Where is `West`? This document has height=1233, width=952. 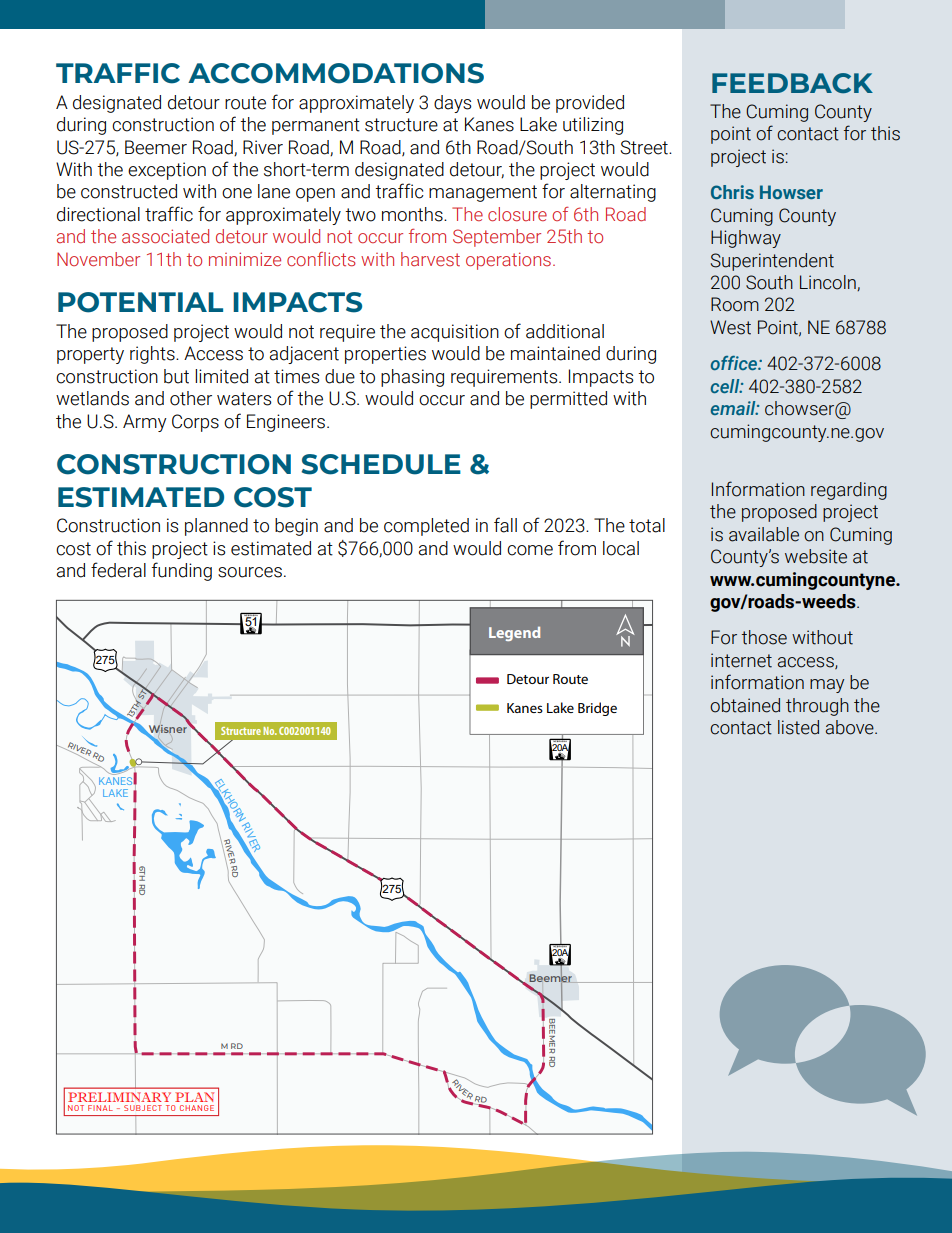
West is located at coordinates (730, 327).
